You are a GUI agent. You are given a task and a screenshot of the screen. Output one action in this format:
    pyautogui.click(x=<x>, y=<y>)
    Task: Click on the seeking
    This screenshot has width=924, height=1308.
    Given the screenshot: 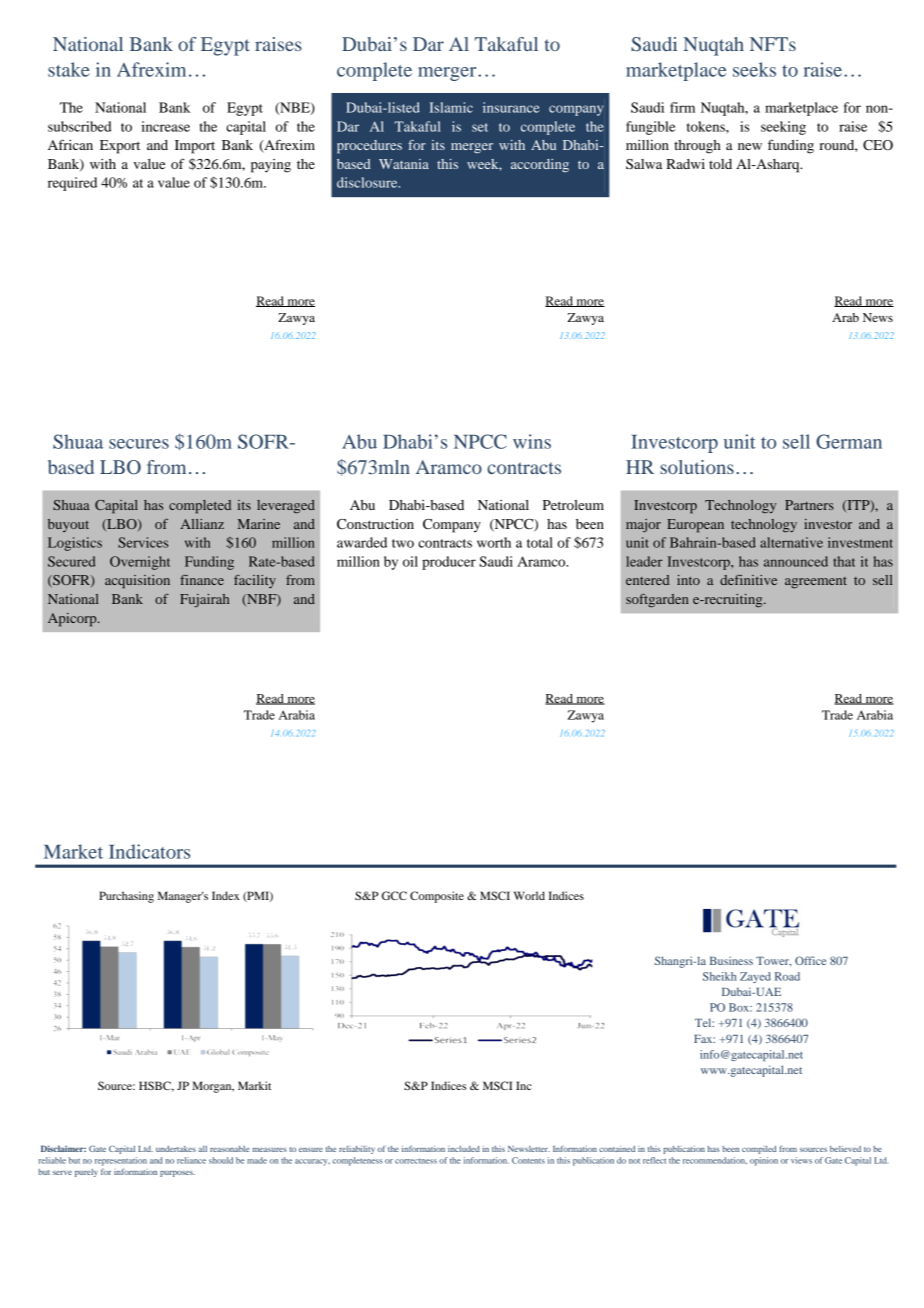 What is the action you would take?
    pyautogui.click(x=783, y=128)
